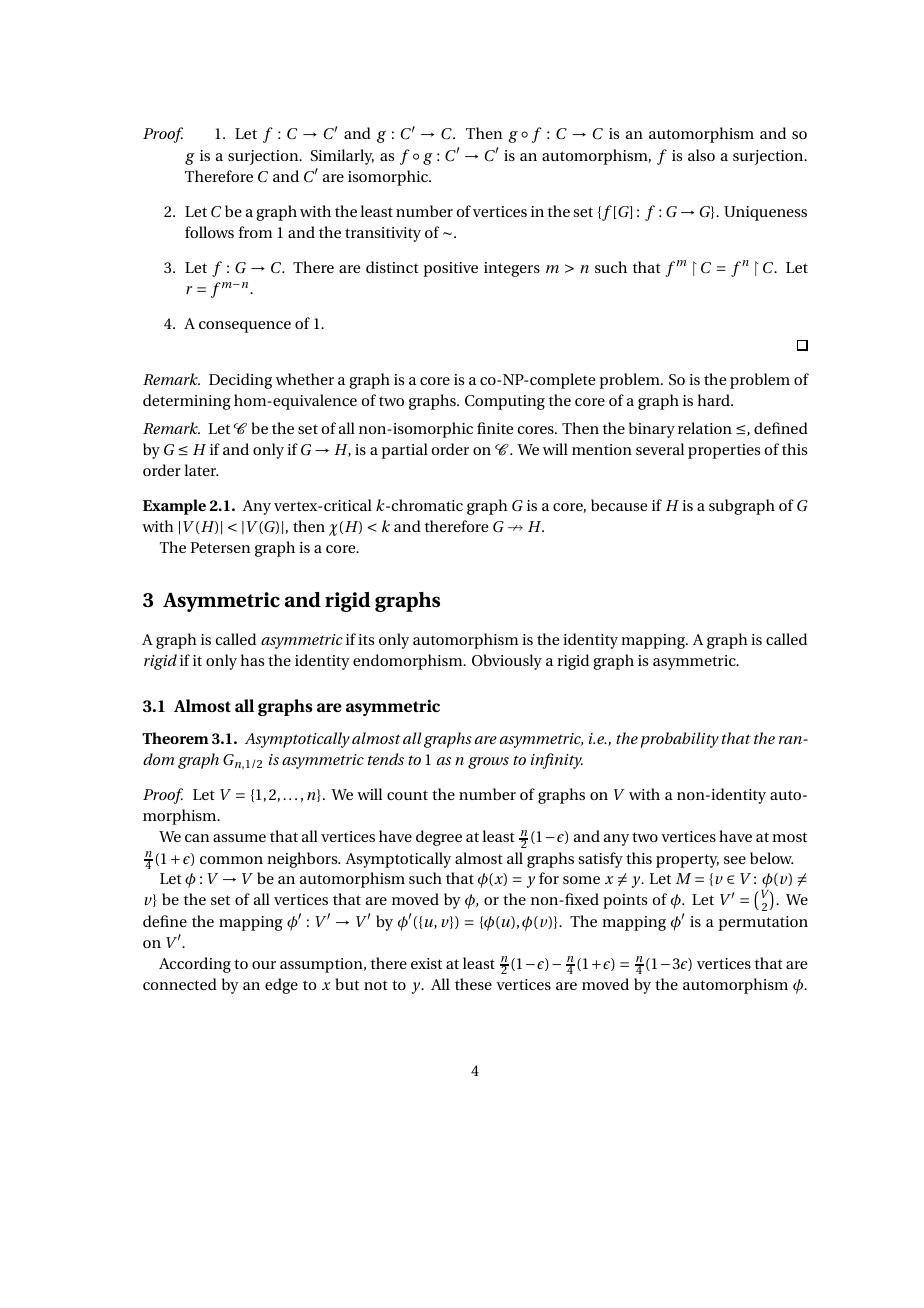 The width and height of the page is (924, 1308). Describe the element at coordinates (679, 740) in the page. I see `probability` at that location.
